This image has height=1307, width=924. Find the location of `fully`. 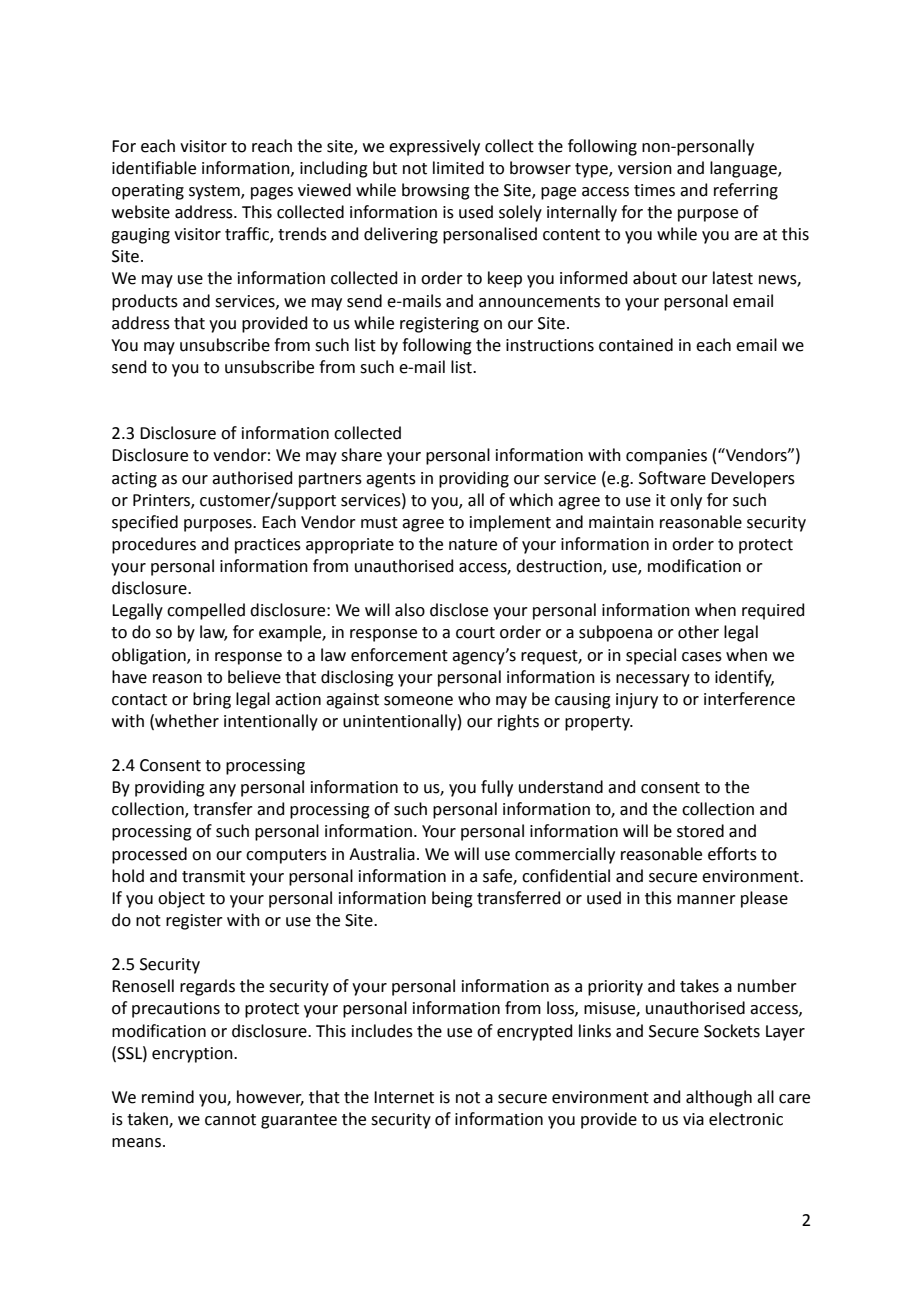

fully is located at coordinates (497, 788).
